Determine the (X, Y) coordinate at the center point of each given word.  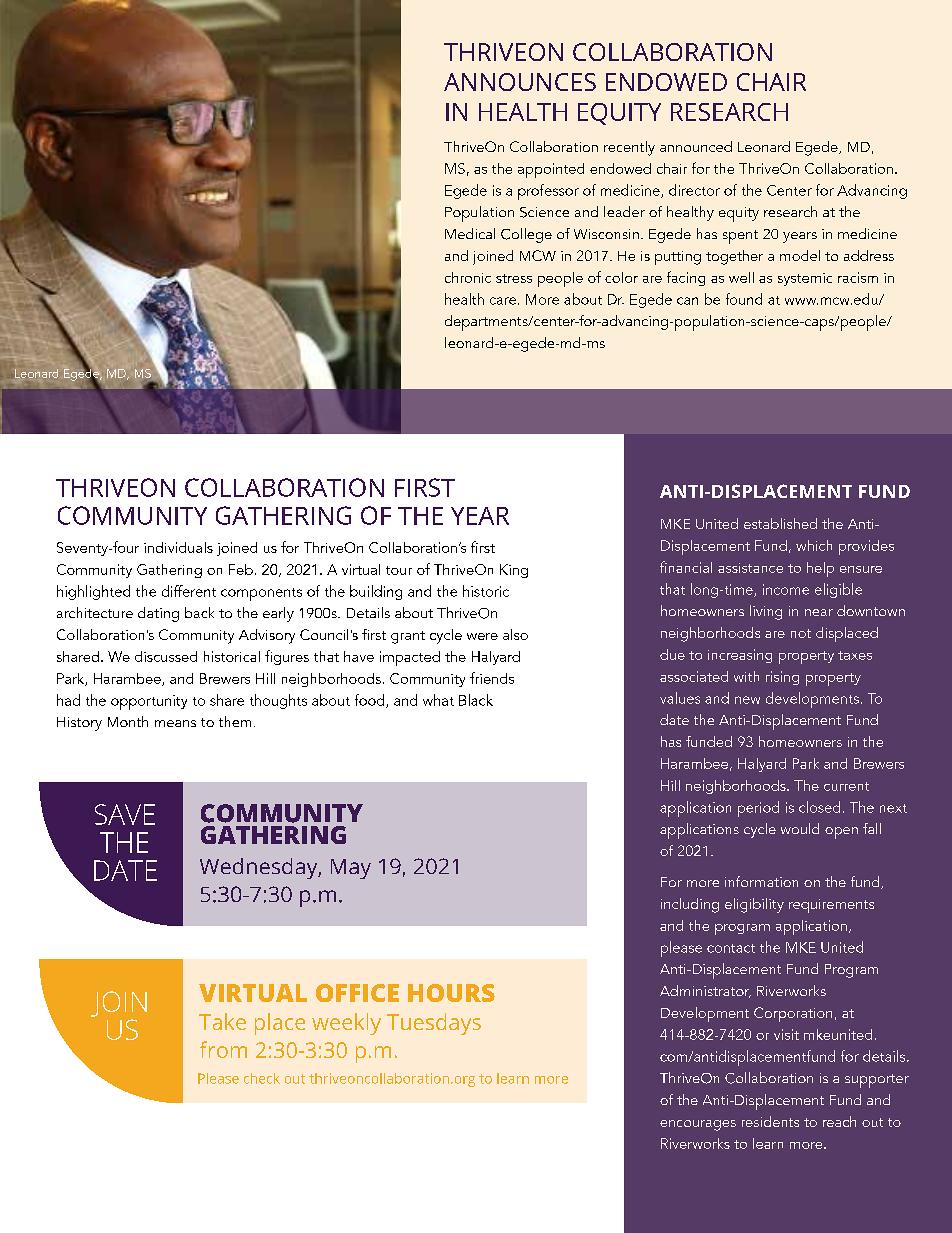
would (800, 828)
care (503, 301)
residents (770, 1121)
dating (158, 614)
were (482, 636)
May (351, 869)
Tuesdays (434, 1024)
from (223, 1049)
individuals (178, 547)
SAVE (125, 814)
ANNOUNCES (520, 82)
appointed (551, 170)
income (786, 589)
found (744, 299)
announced (696, 146)
